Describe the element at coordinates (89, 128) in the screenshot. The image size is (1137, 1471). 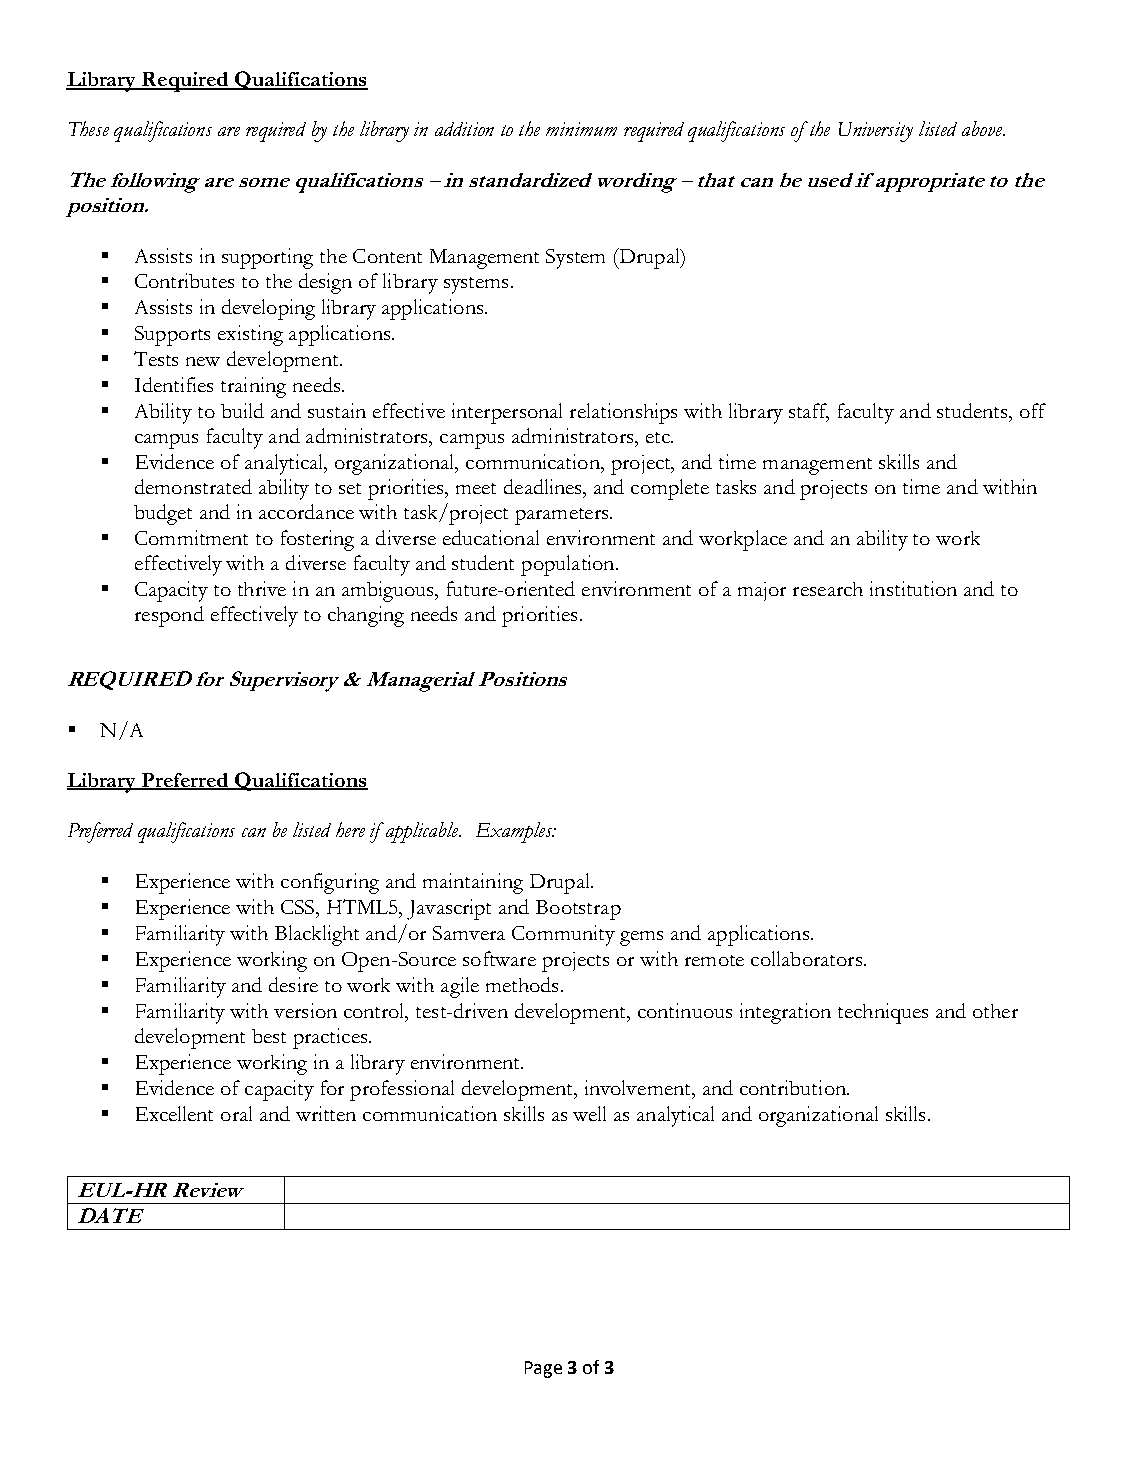
I see `These` at that location.
